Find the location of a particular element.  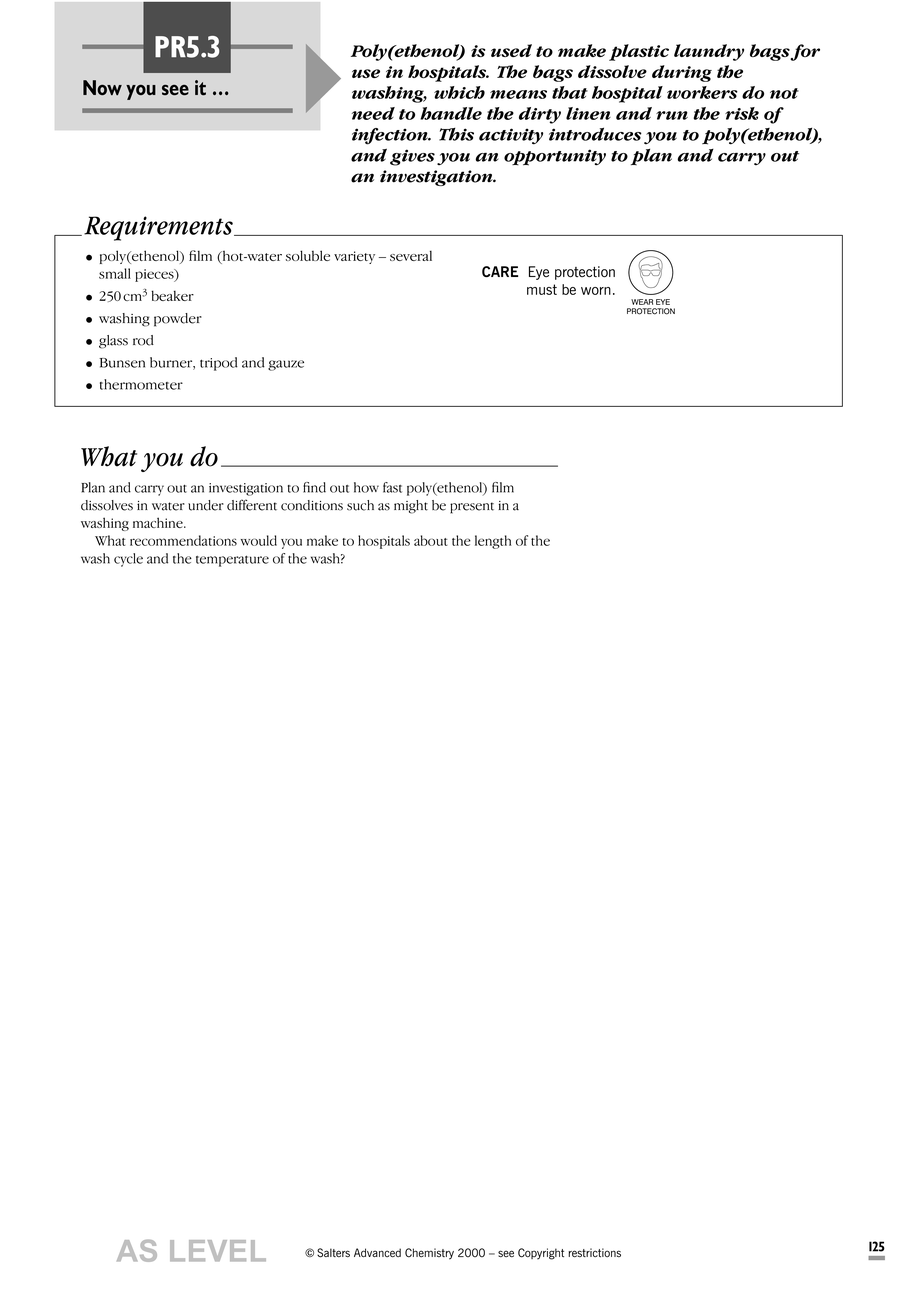

present is located at coordinates (472, 508).
